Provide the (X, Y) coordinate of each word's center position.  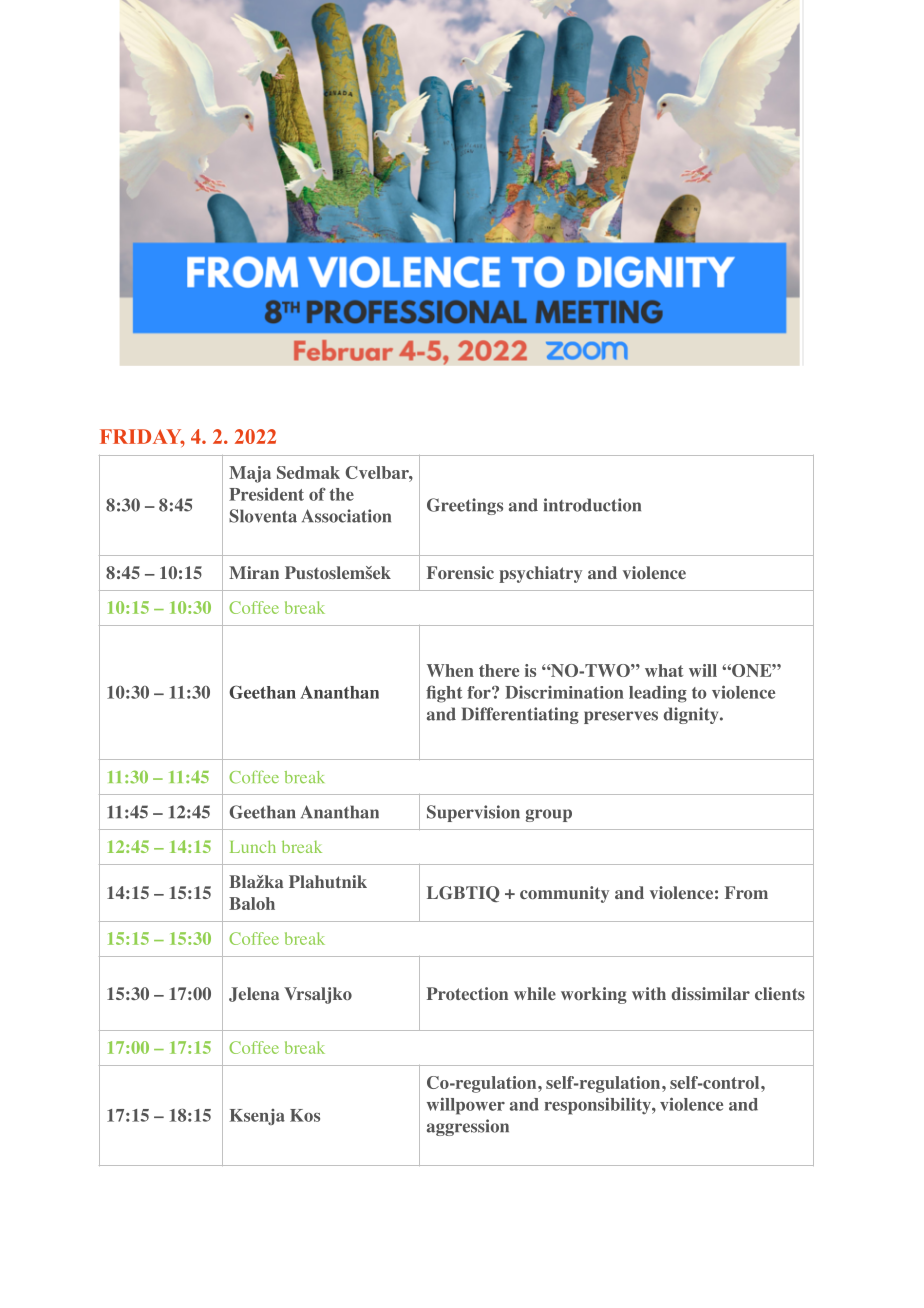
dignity (692, 715)
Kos (305, 1115)
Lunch (253, 846)
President (266, 494)
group (549, 815)
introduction (592, 505)
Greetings (465, 506)
